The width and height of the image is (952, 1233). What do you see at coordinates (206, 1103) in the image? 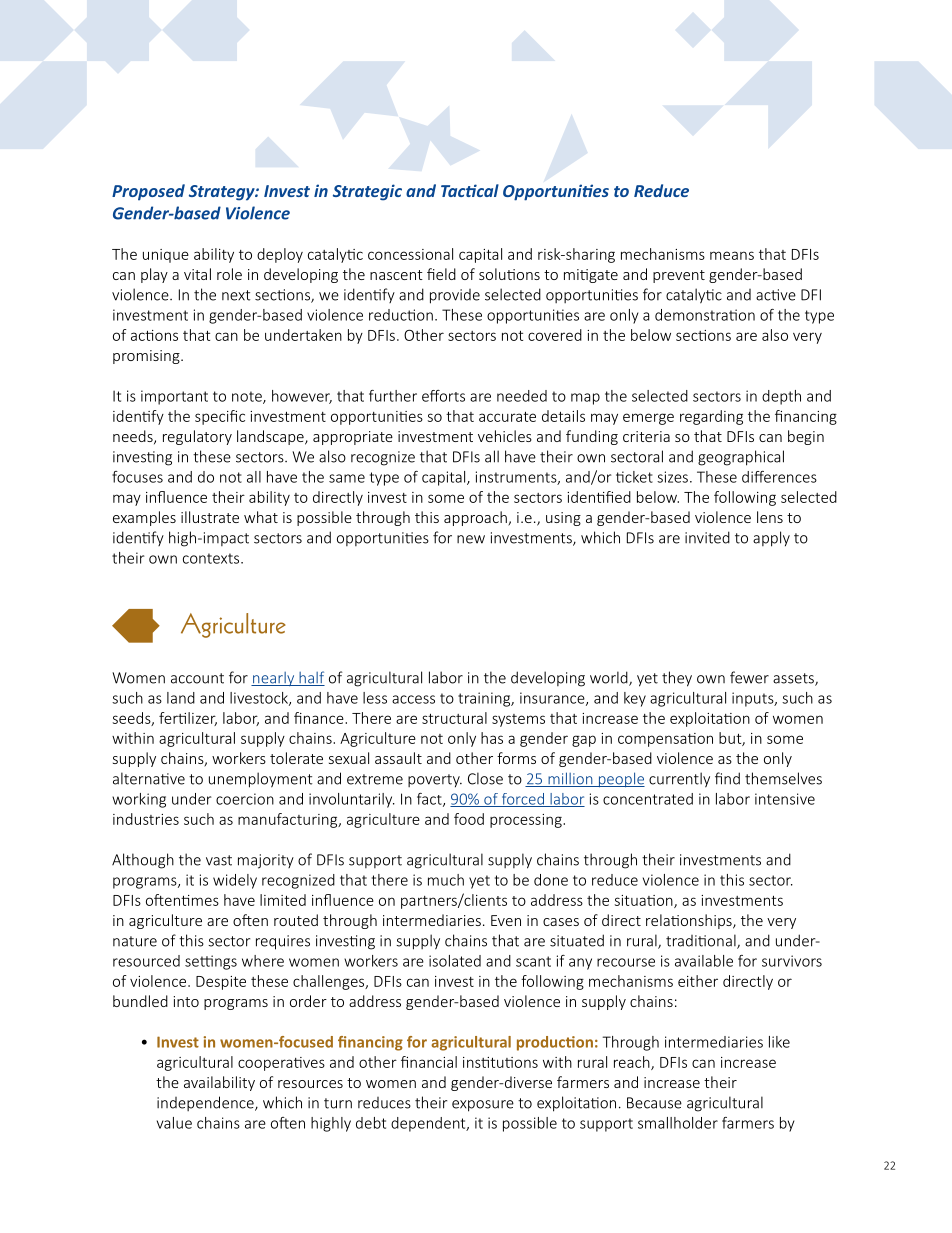
I see `independence` at bounding box center [206, 1103].
